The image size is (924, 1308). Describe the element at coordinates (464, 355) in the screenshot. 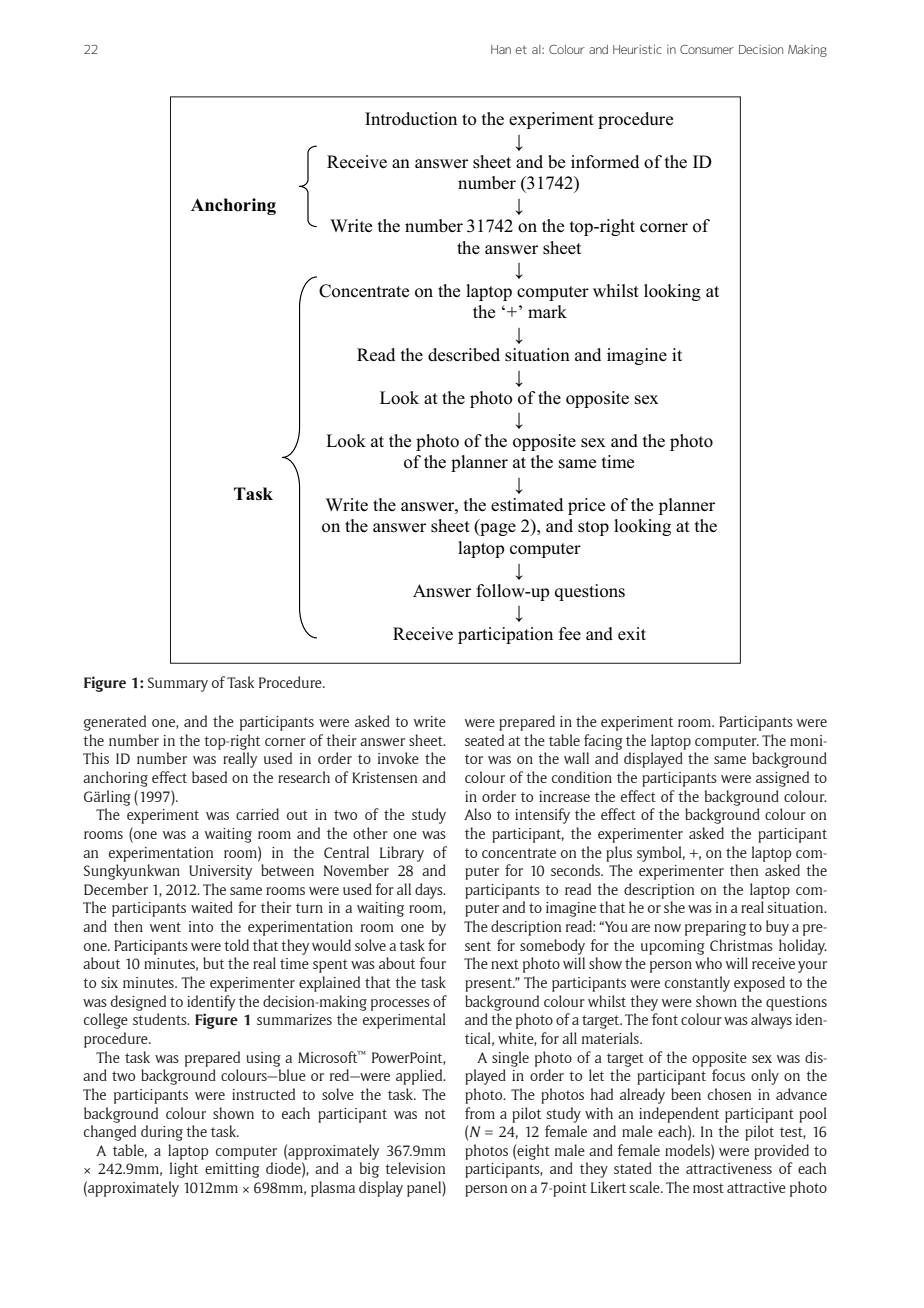

I see `described` at that location.
